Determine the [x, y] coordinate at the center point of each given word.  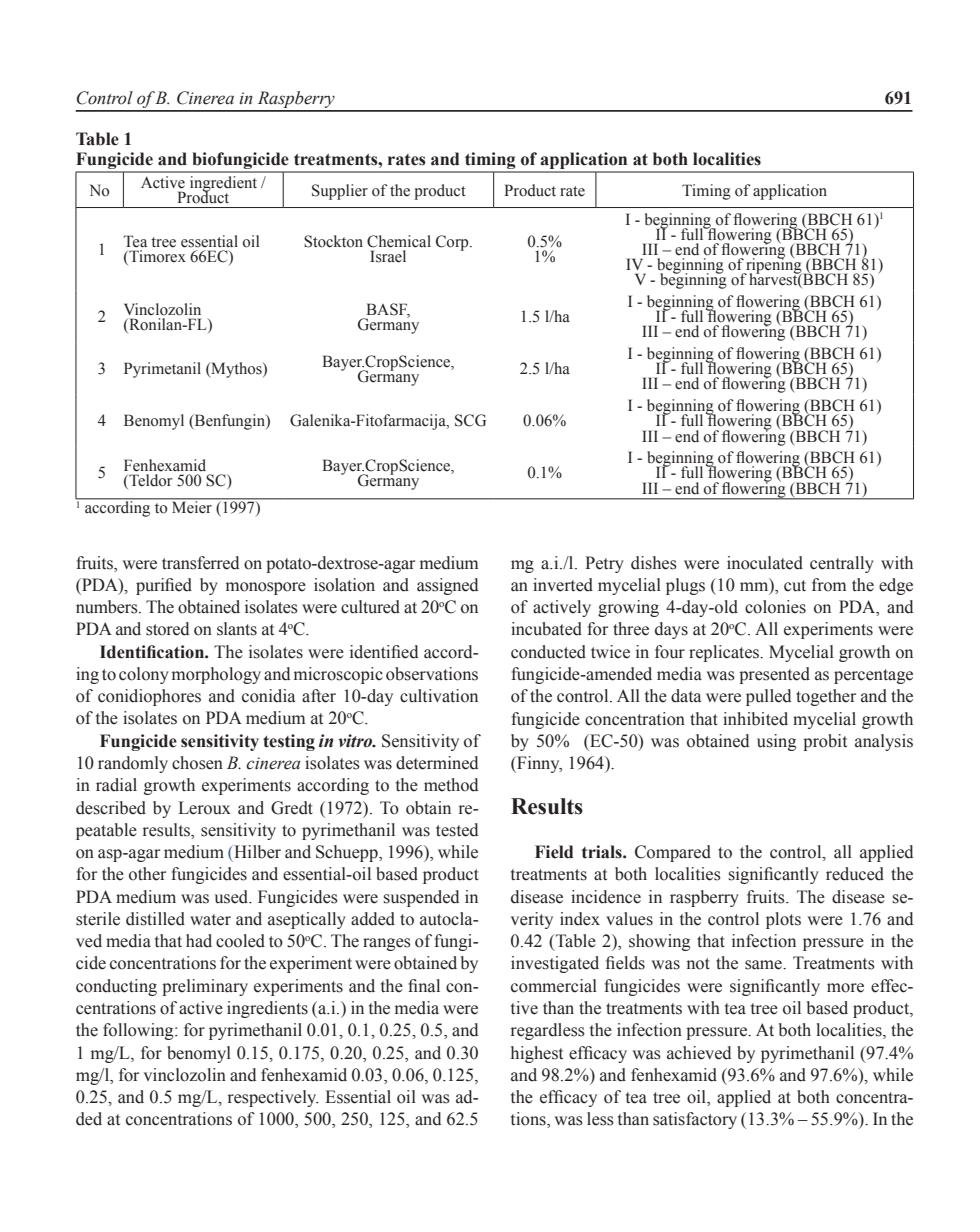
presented [774, 675]
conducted [548, 652]
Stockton [333, 241]
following [139, 1031]
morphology [216, 675]
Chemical [399, 241]
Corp [453, 243]
